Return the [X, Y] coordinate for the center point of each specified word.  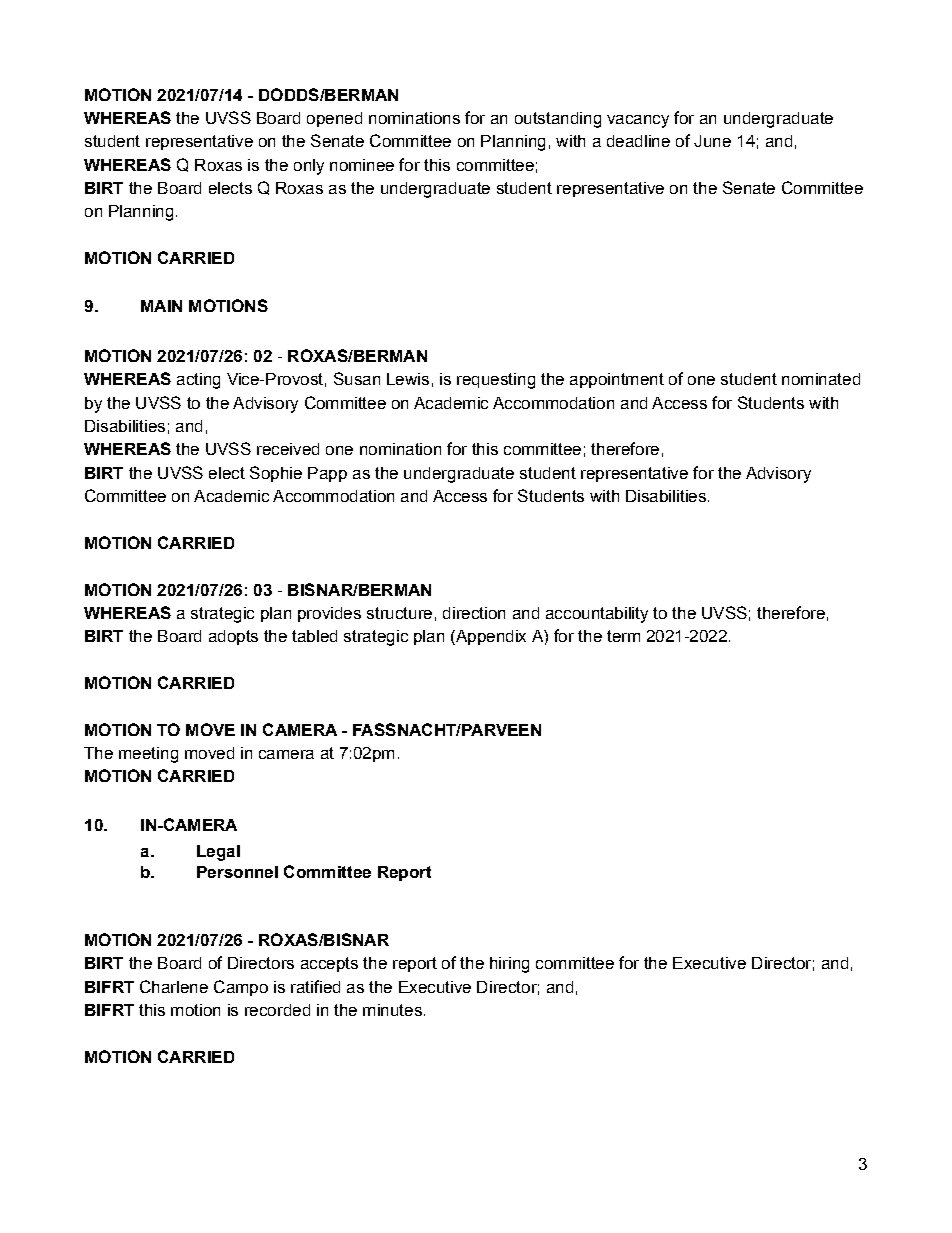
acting [198, 381]
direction [474, 613]
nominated [821, 379]
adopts [233, 637]
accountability [597, 615]
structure [399, 613]
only [309, 167]
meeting [148, 755]
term [623, 636]
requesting [496, 381]
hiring [509, 965]
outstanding [558, 120]
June [712, 141]
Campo [241, 988]
